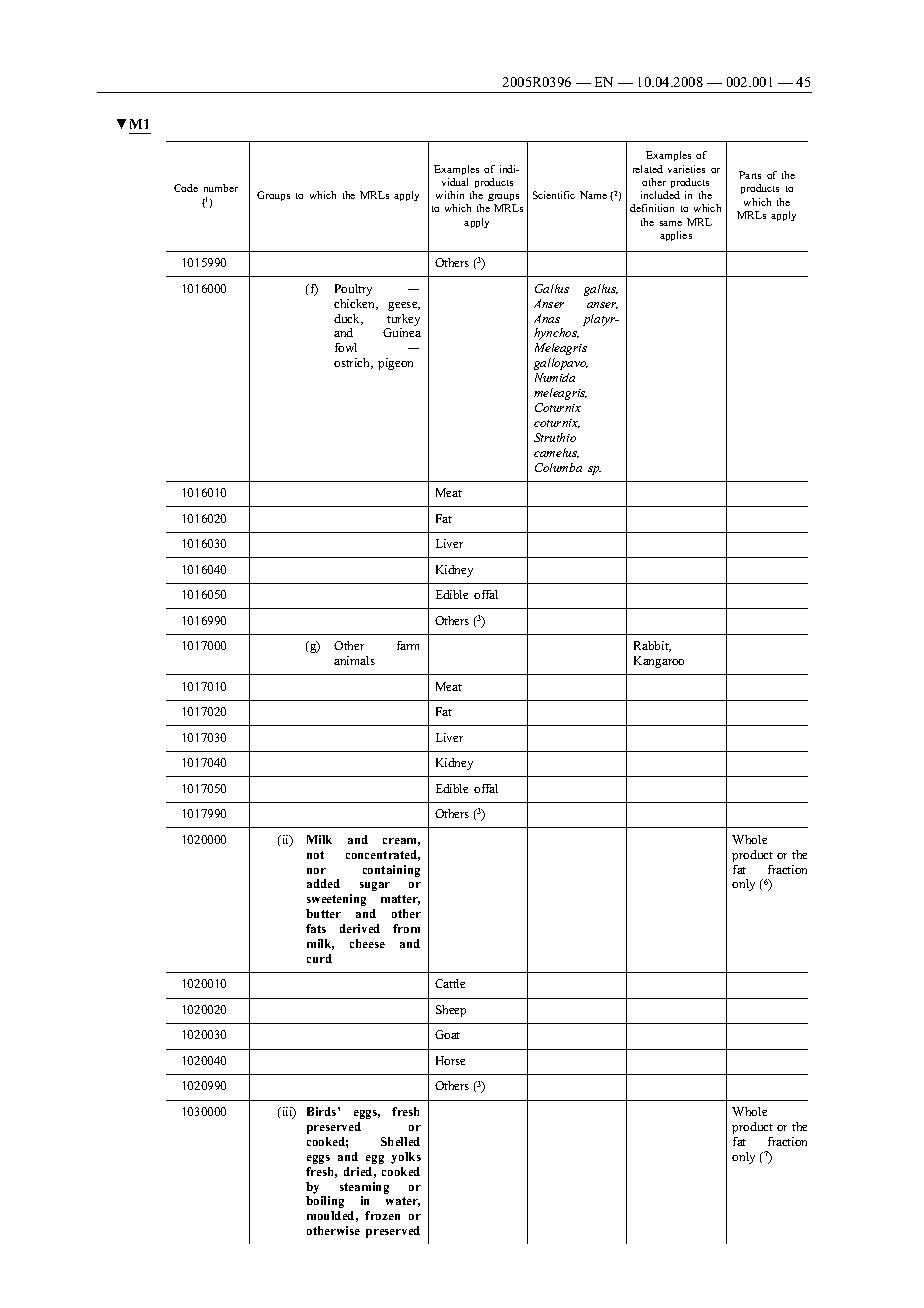 The height and width of the document is (1308, 924). What do you see at coordinates (354, 660) in the document?
I see `animals` at bounding box center [354, 660].
